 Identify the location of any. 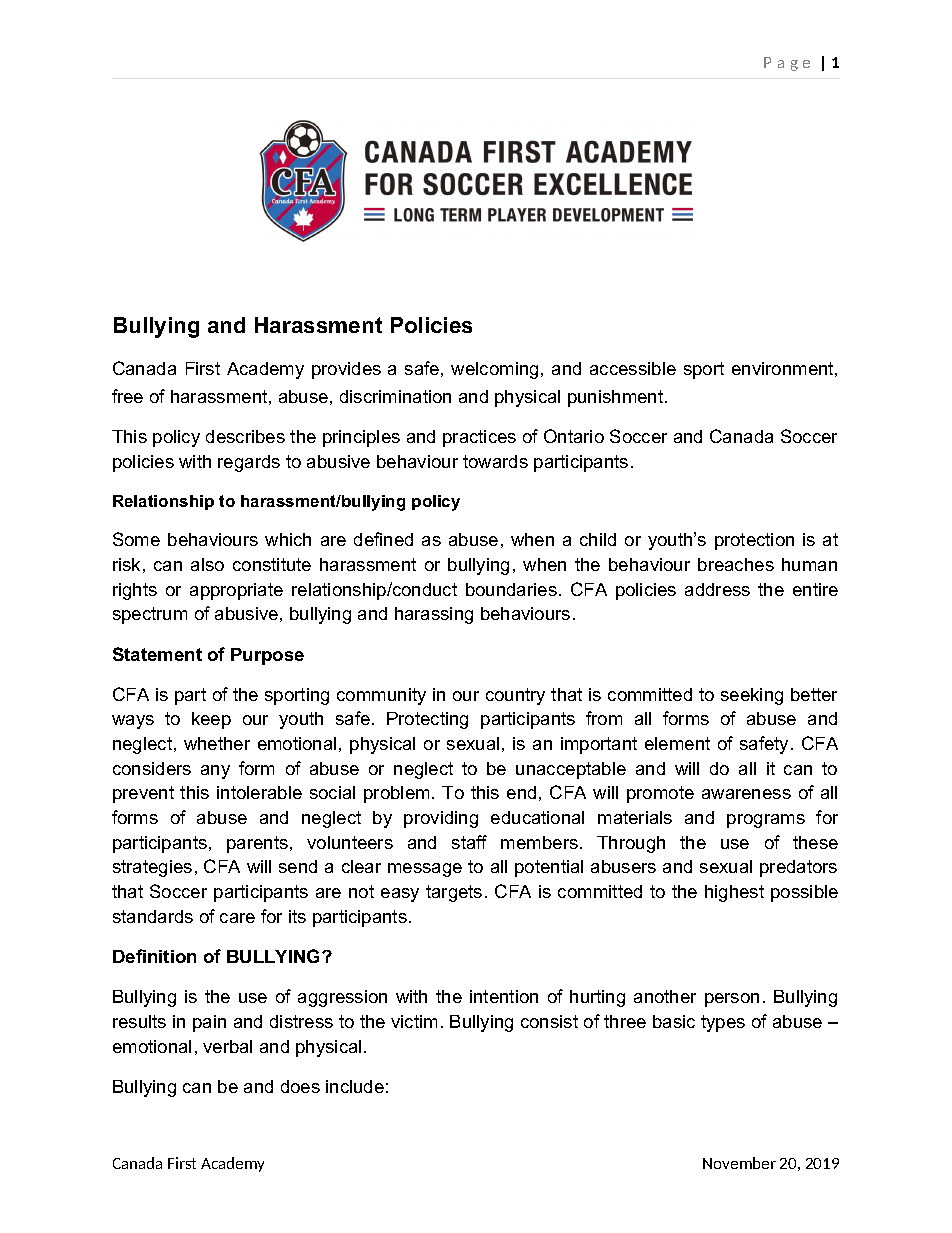
(215, 772).
